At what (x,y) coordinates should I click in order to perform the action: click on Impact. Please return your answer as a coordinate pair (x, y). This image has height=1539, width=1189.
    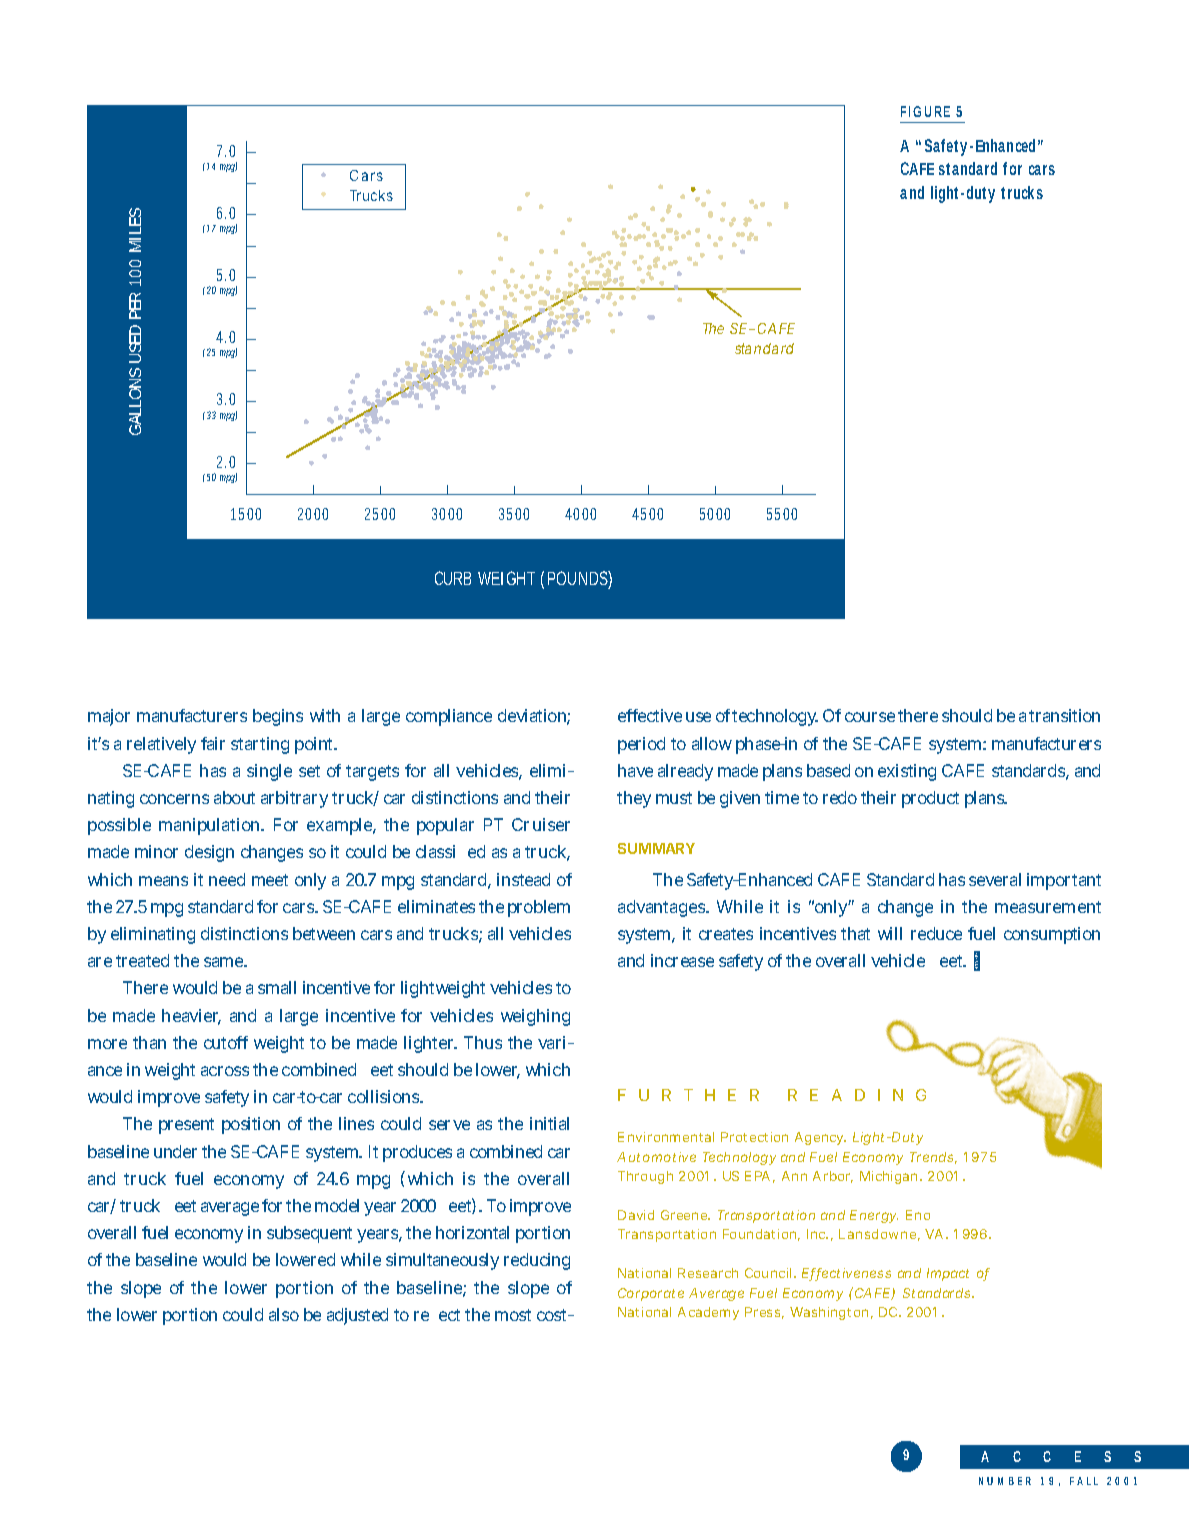
    Looking at the image, I should click on (948, 1274).
